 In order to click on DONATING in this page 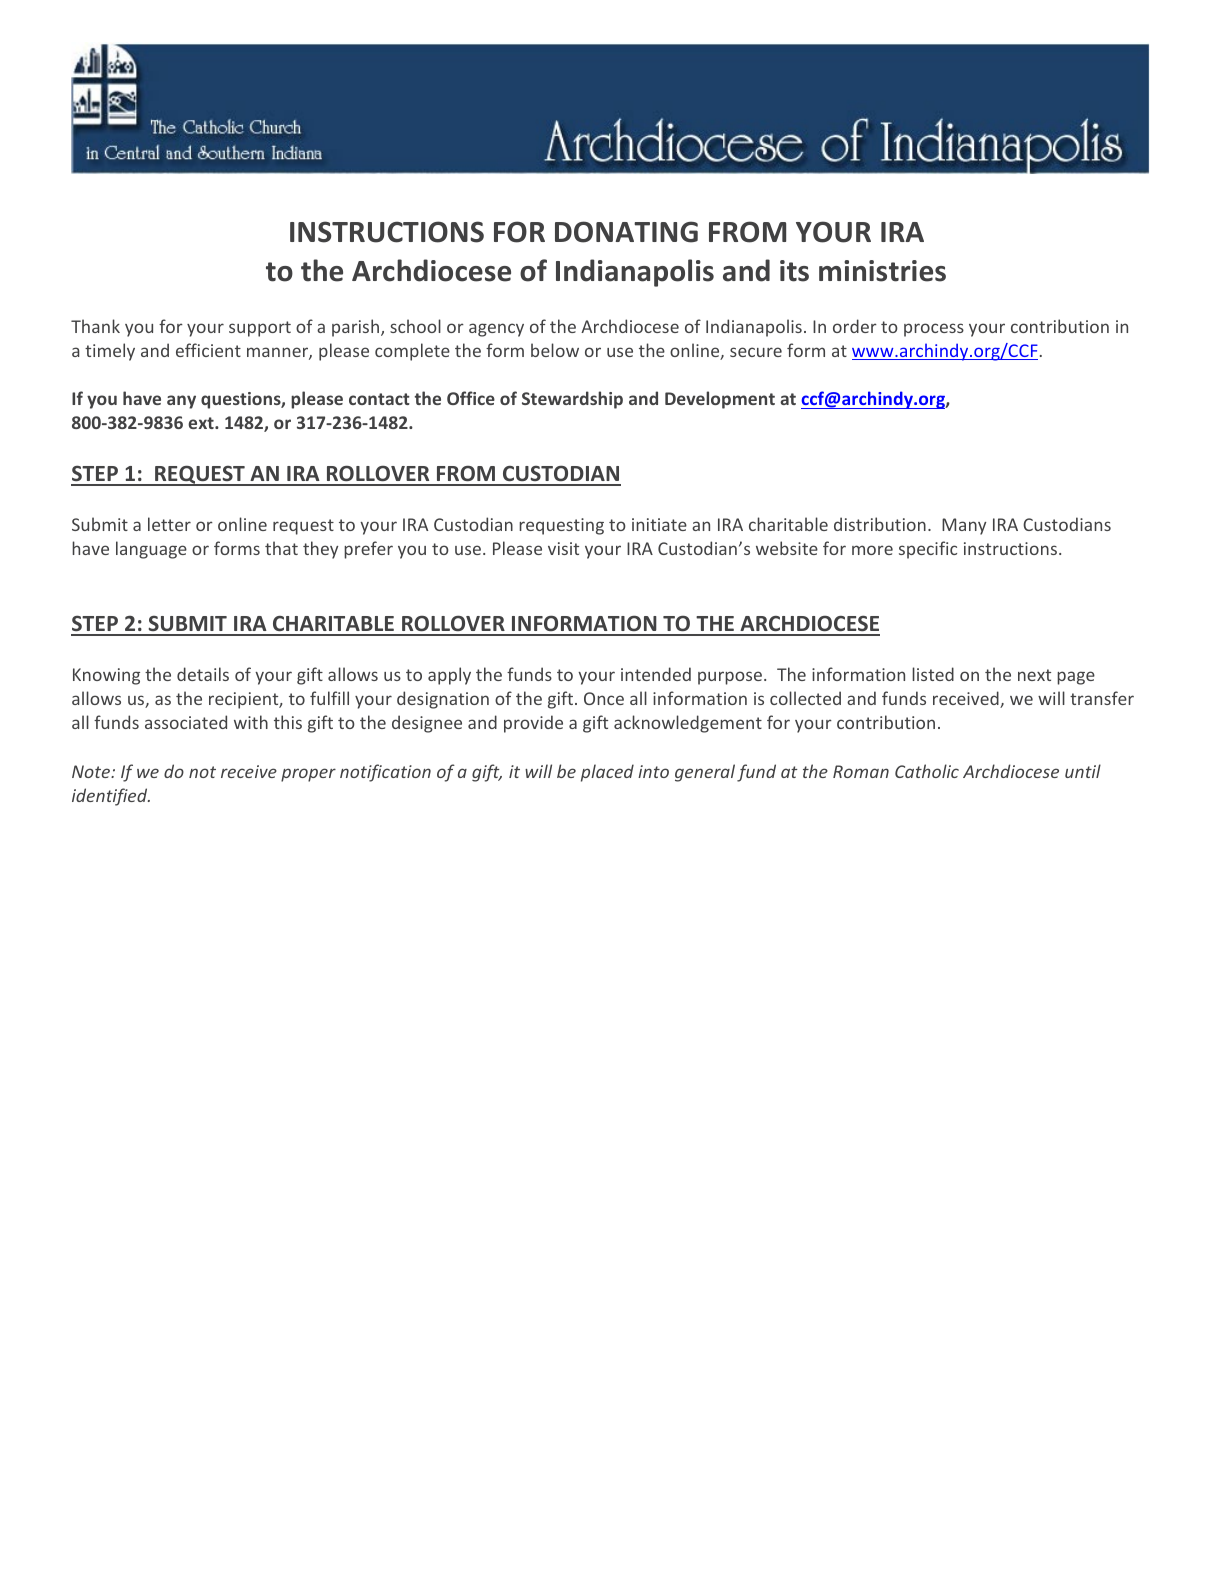, I will do `click(626, 232)`.
